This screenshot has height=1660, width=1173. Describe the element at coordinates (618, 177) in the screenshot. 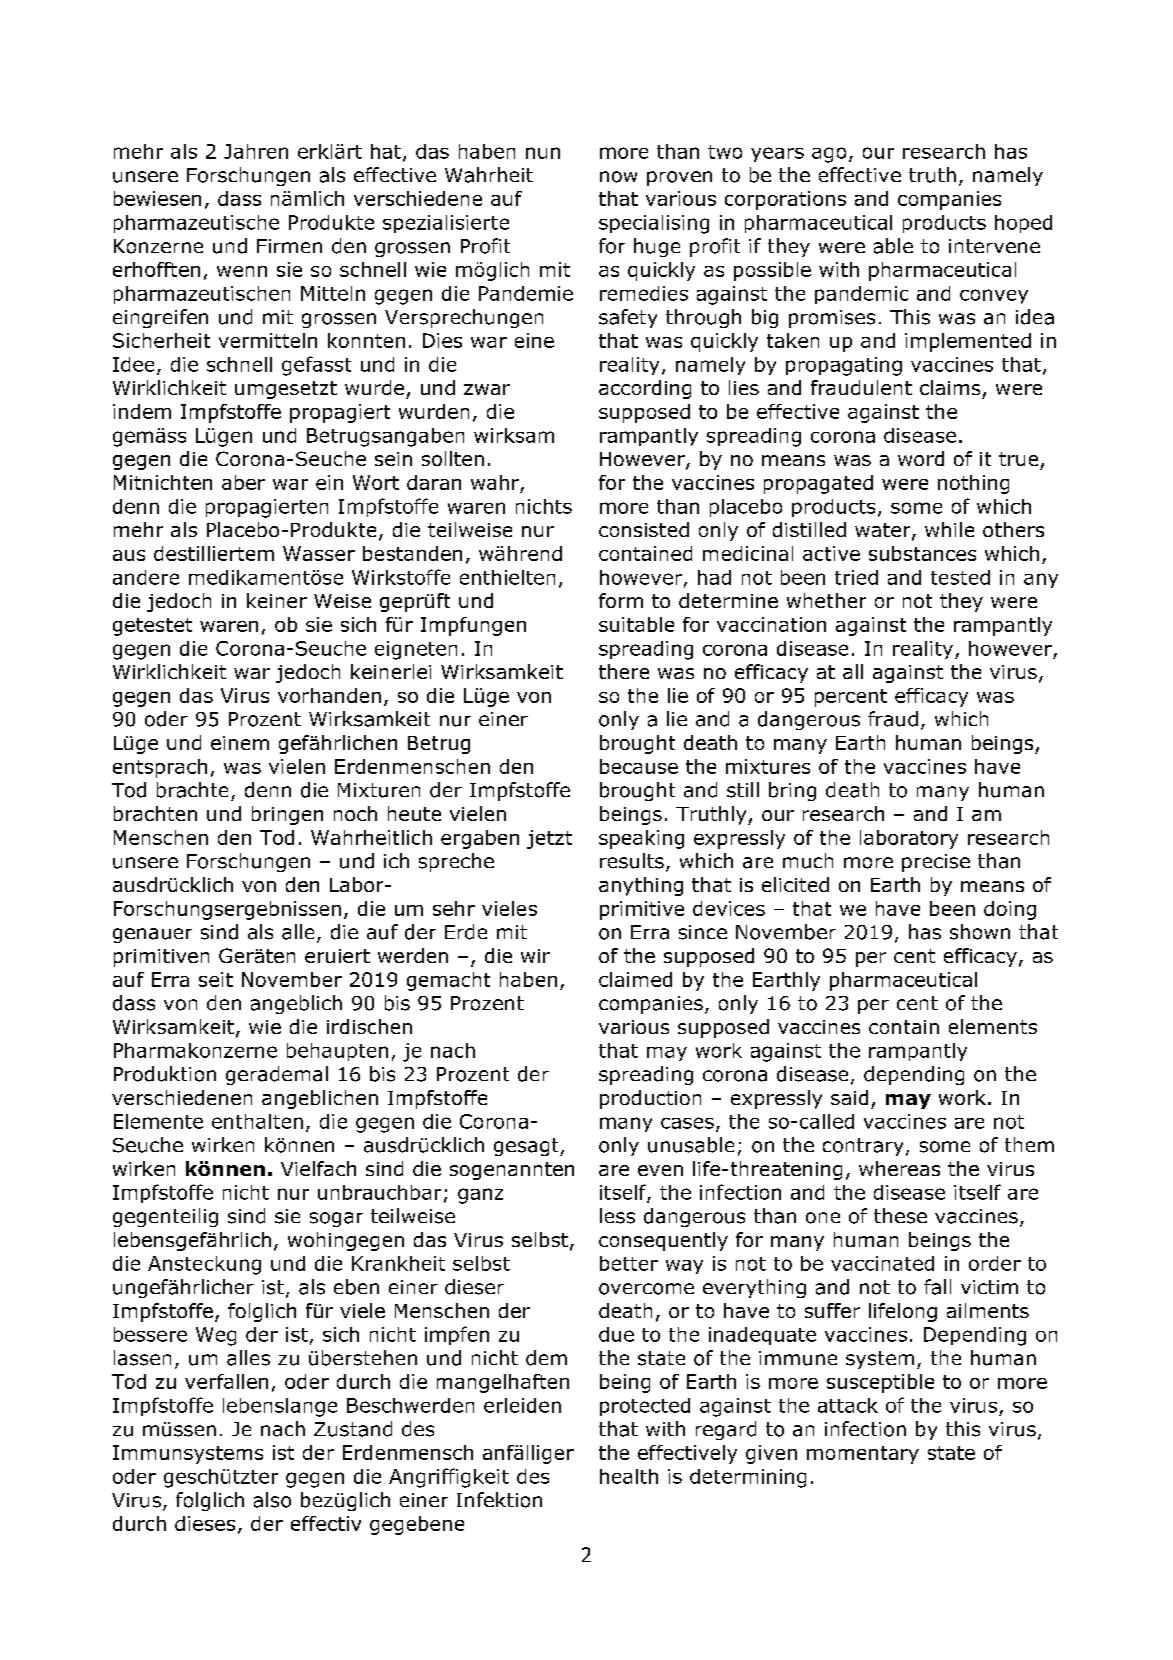

I see `now` at that location.
